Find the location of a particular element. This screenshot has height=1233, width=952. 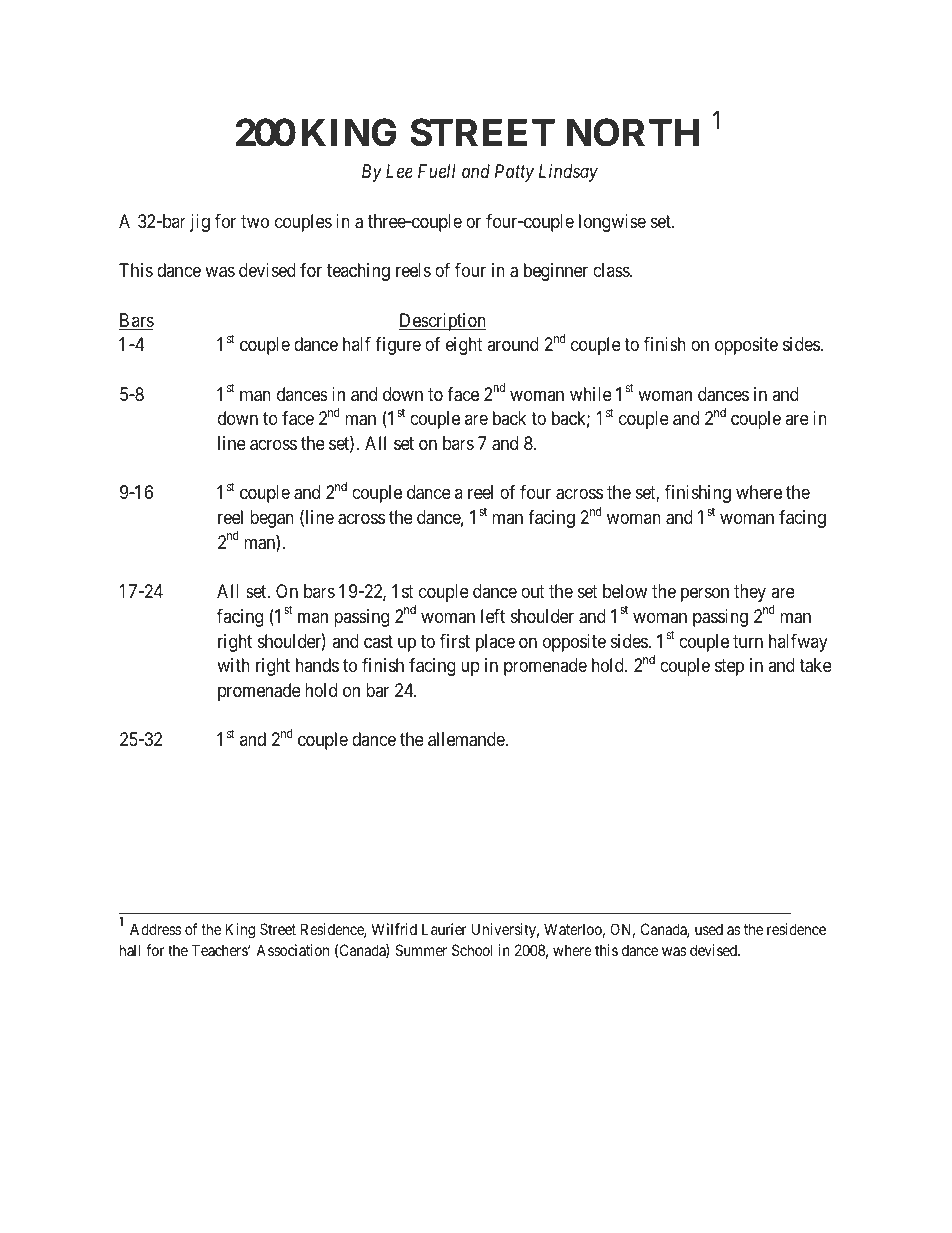

jig is located at coordinates (200, 223).
